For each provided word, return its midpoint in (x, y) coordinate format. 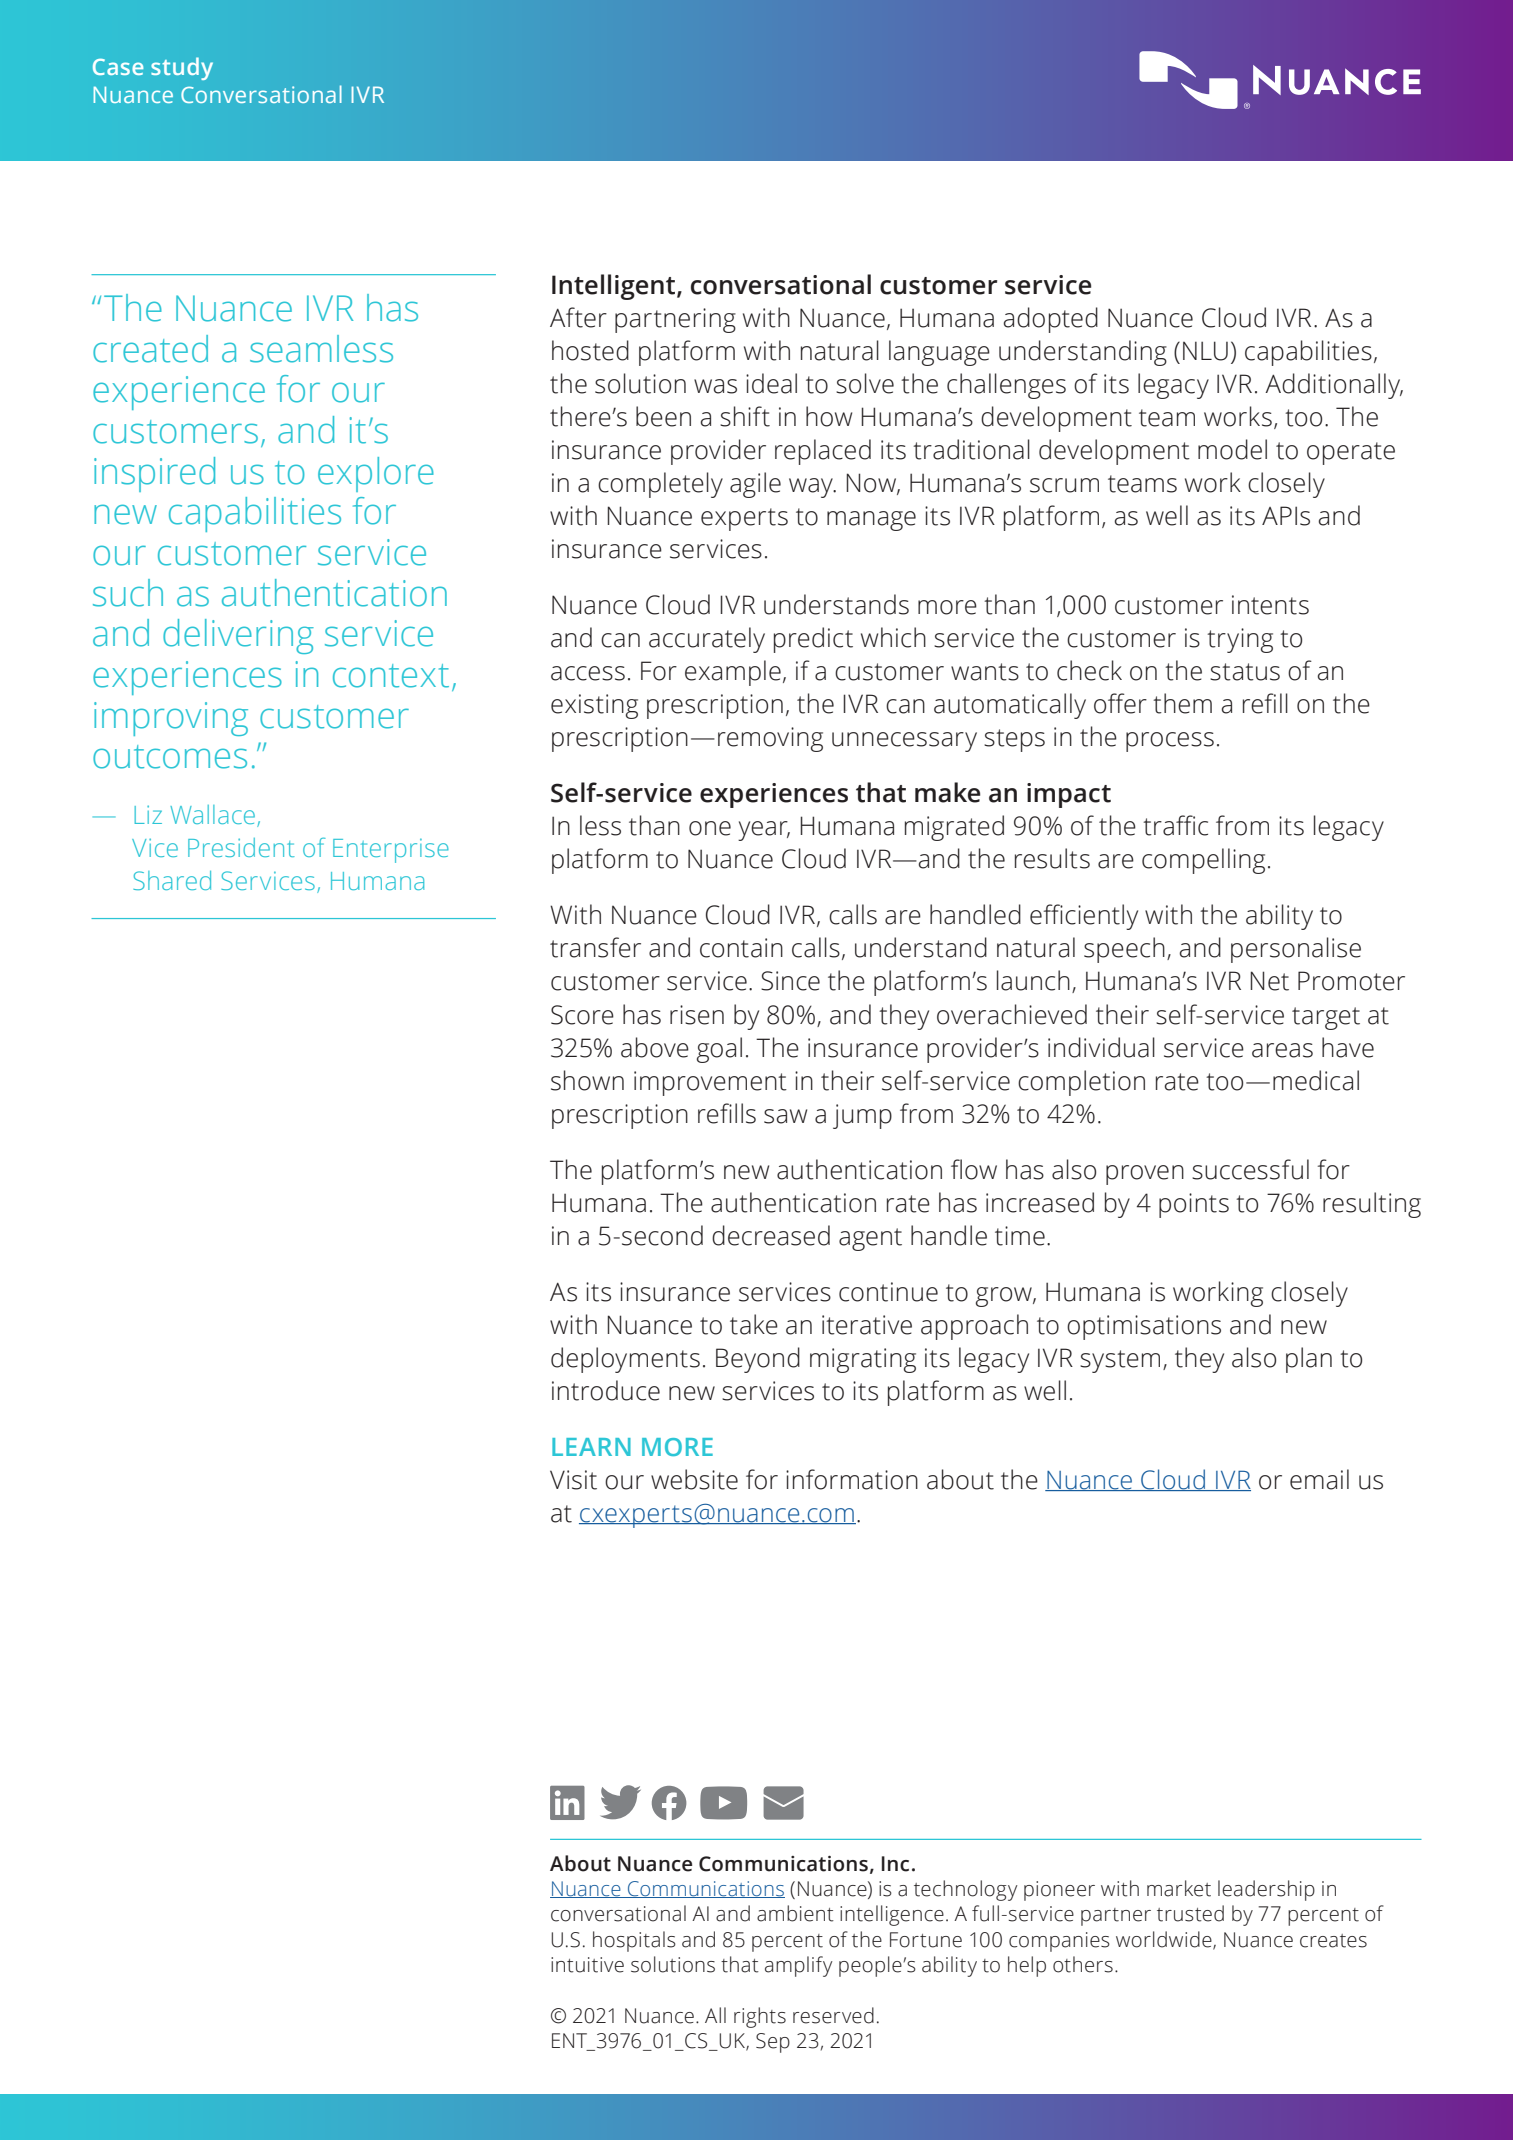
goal (719, 1050)
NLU (1205, 351)
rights (760, 2017)
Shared (172, 880)
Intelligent (615, 287)
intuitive (587, 1965)
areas (1282, 1050)
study (182, 68)
